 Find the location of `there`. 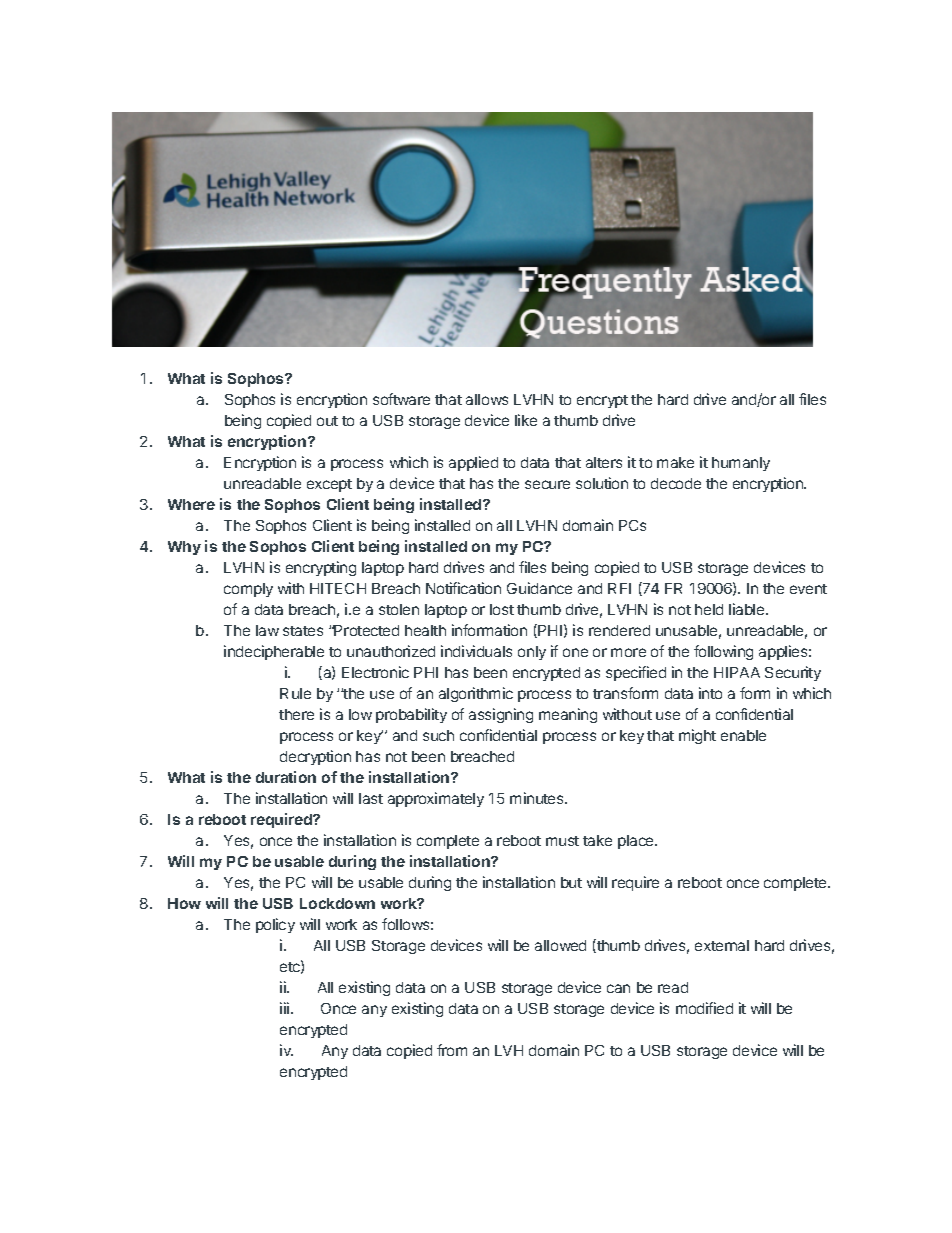

there is located at coordinates (296, 714).
